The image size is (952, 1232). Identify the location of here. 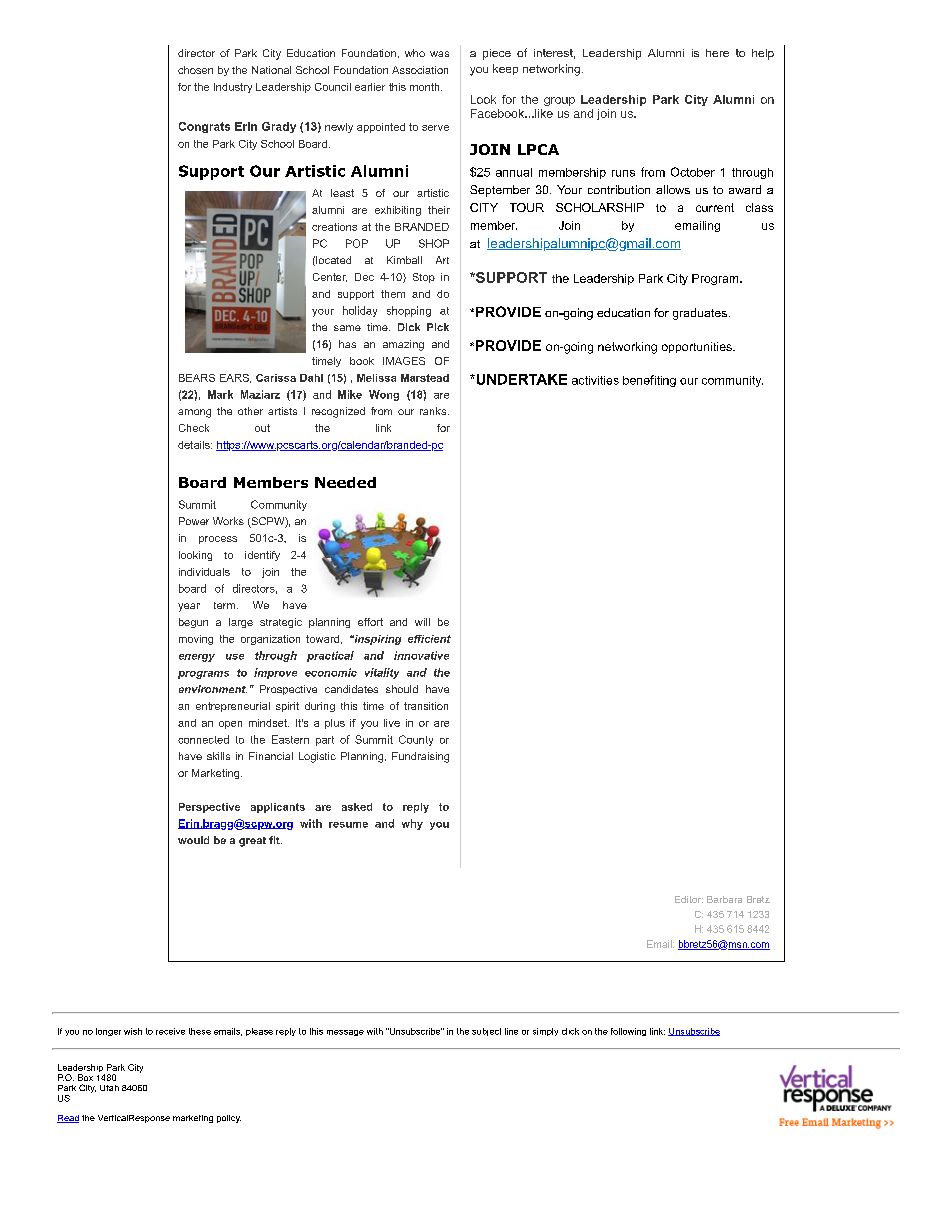
(717, 53).
